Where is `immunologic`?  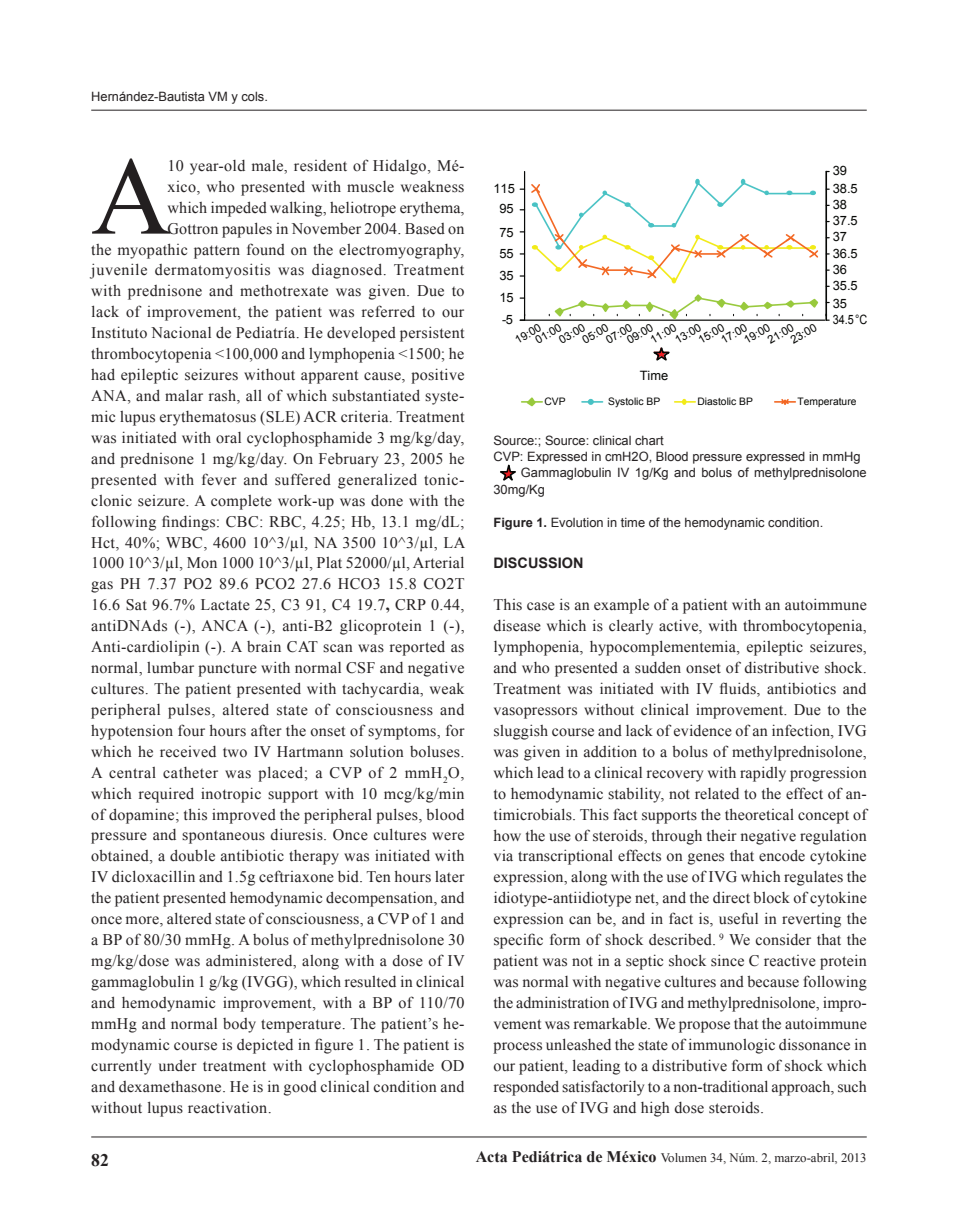
immunologic is located at coordinates (732, 1046).
